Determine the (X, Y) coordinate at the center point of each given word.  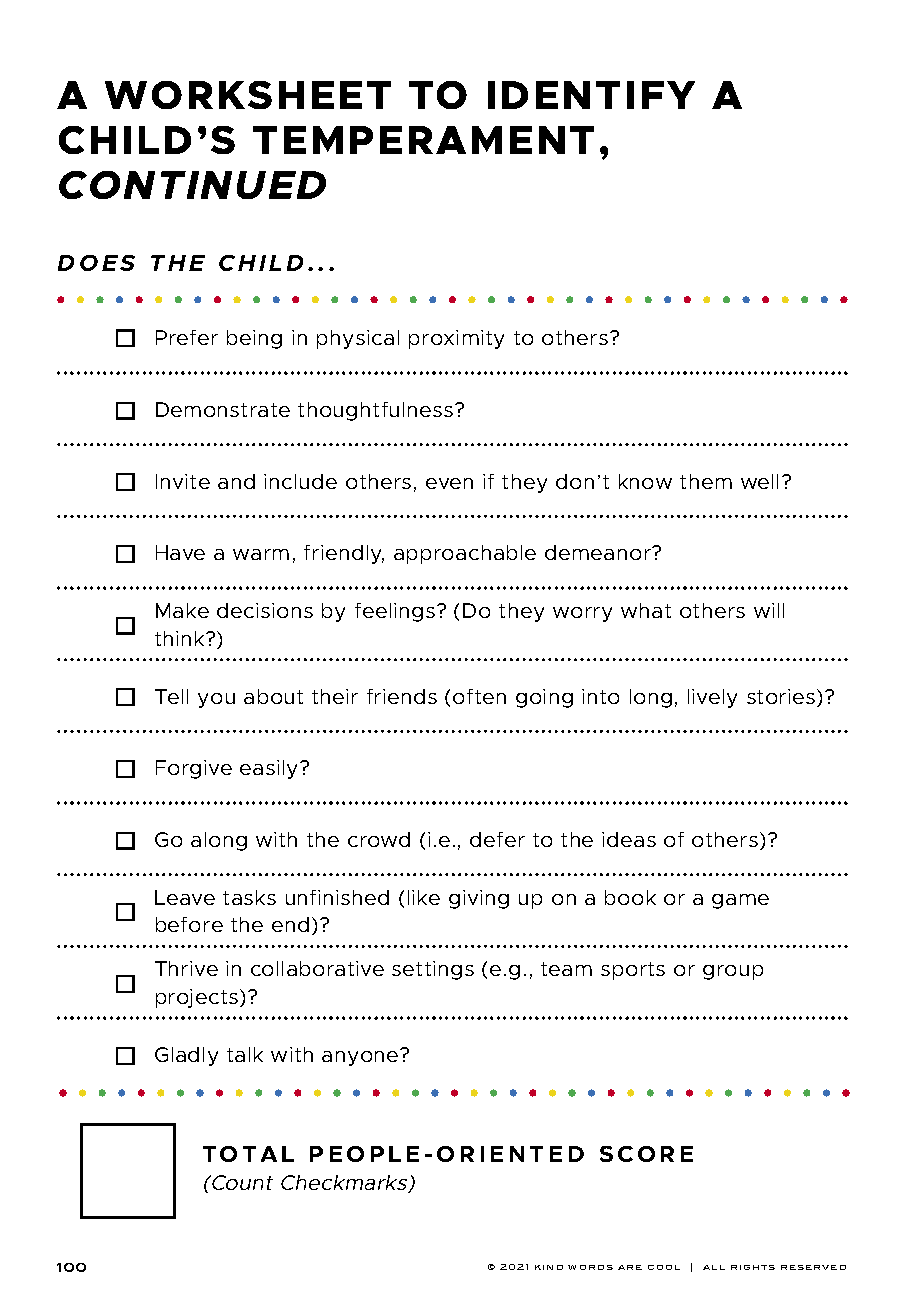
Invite (183, 481)
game (740, 901)
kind (549, 1267)
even (449, 483)
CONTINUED (192, 185)
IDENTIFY (591, 95)
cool (664, 1267)
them (706, 481)
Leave (185, 897)
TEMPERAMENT (423, 140)
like (424, 897)
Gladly (186, 1056)
